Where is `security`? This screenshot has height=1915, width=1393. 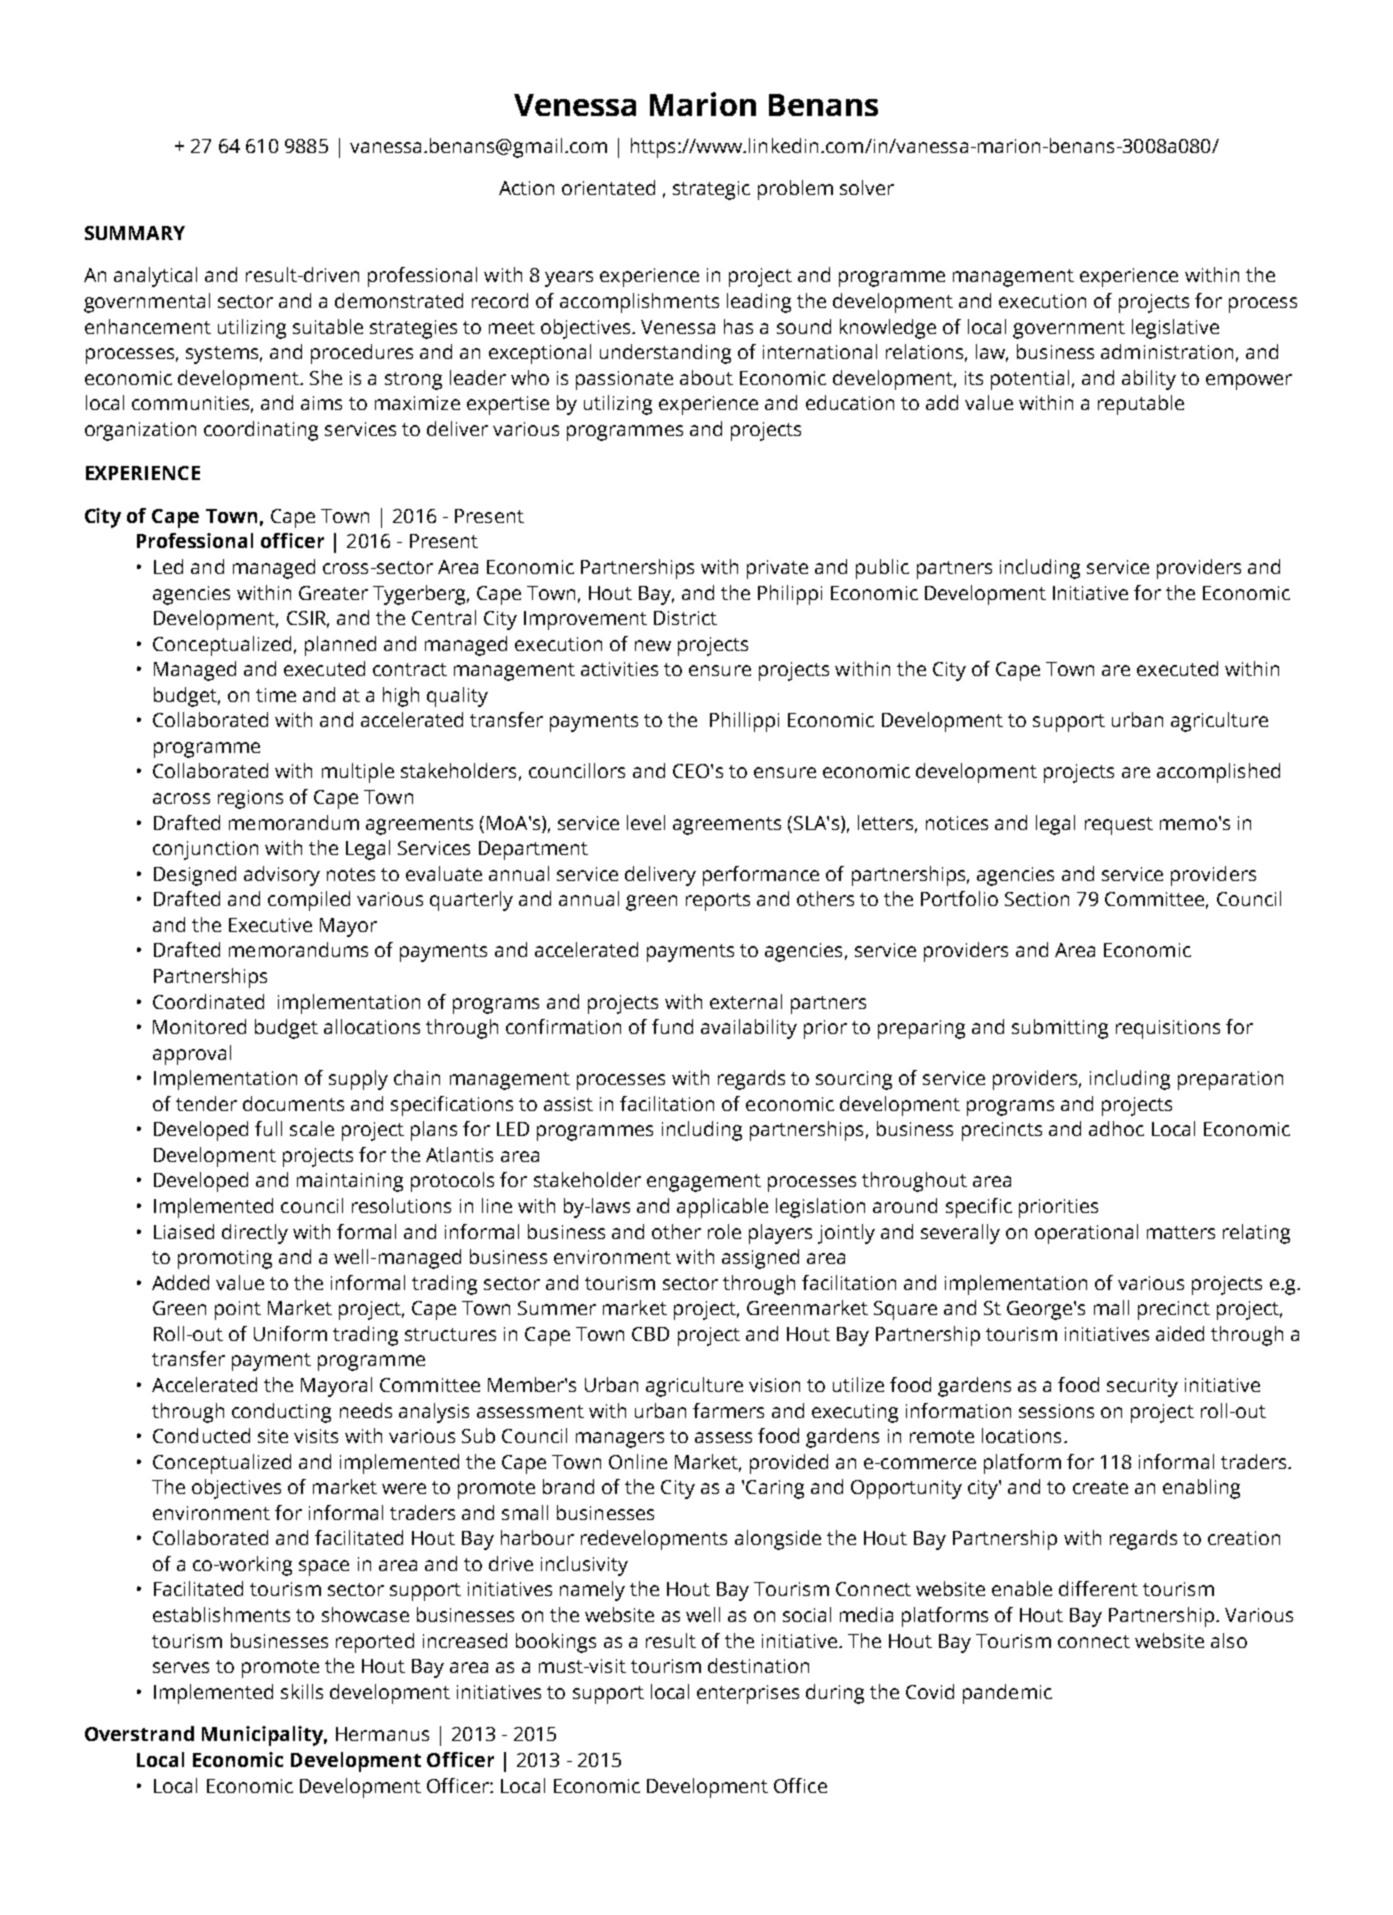 security is located at coordinates (1142, 1387).
